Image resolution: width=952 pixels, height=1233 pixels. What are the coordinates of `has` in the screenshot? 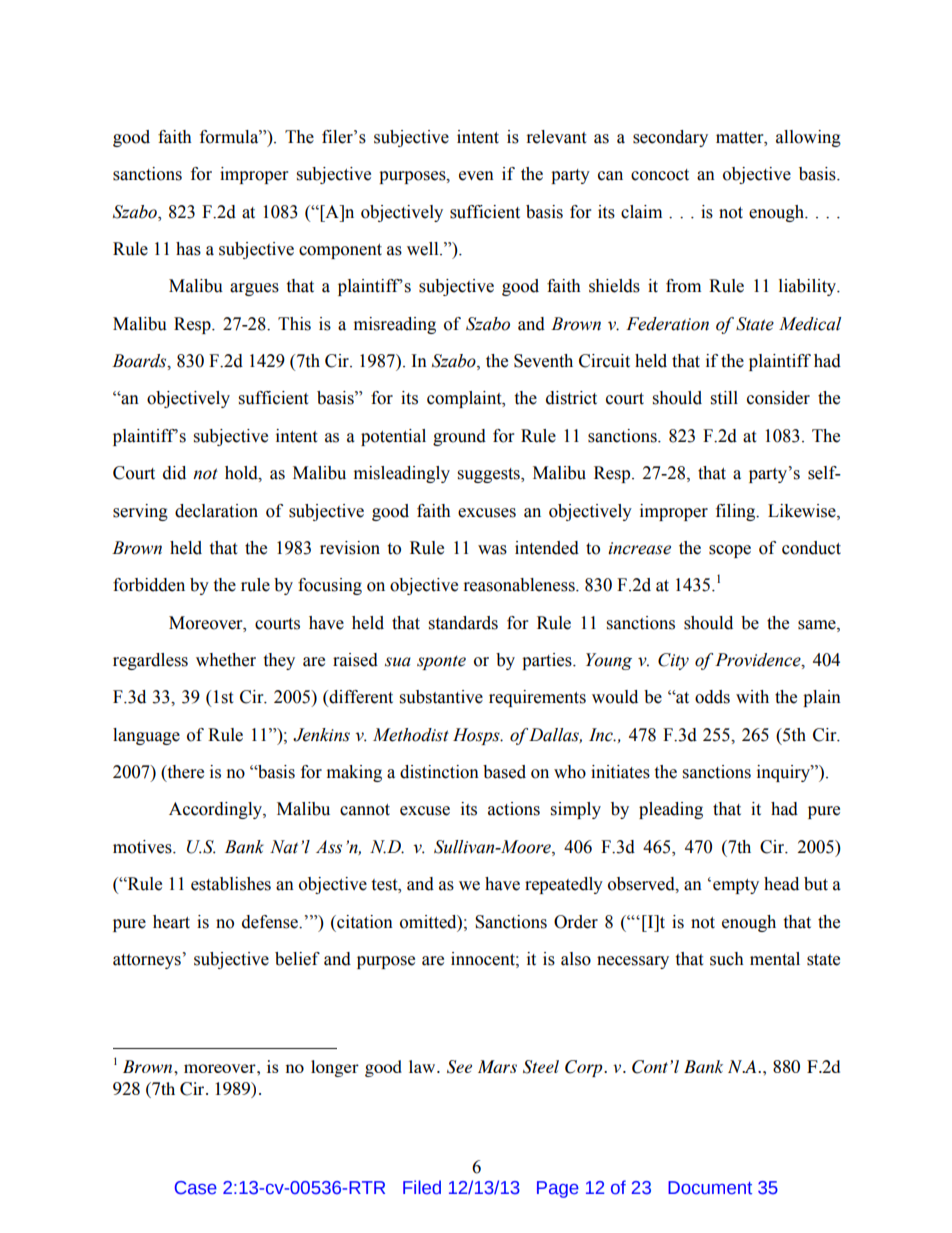 It's located at (188, 249).
